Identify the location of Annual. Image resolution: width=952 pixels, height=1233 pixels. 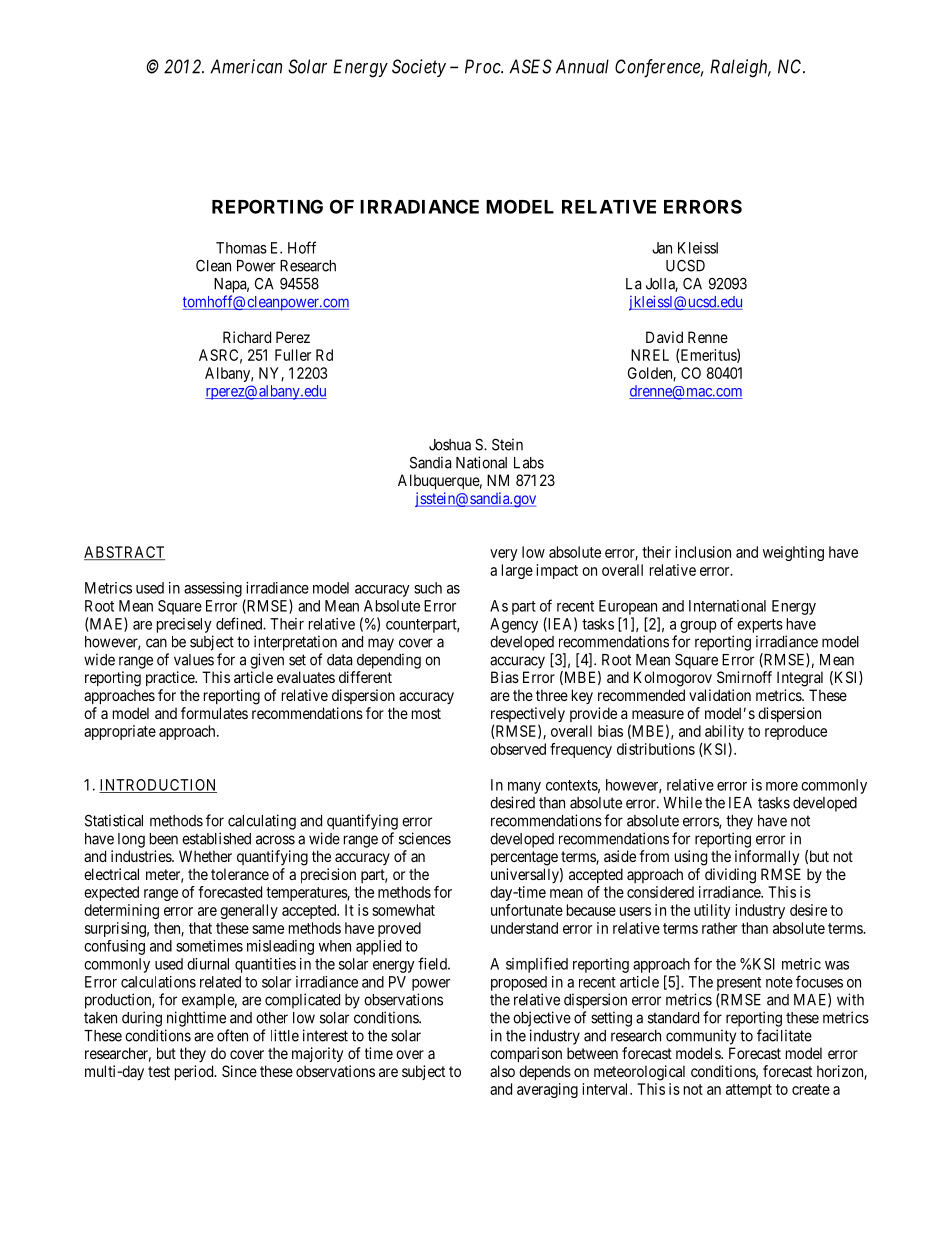
(582, 66).
